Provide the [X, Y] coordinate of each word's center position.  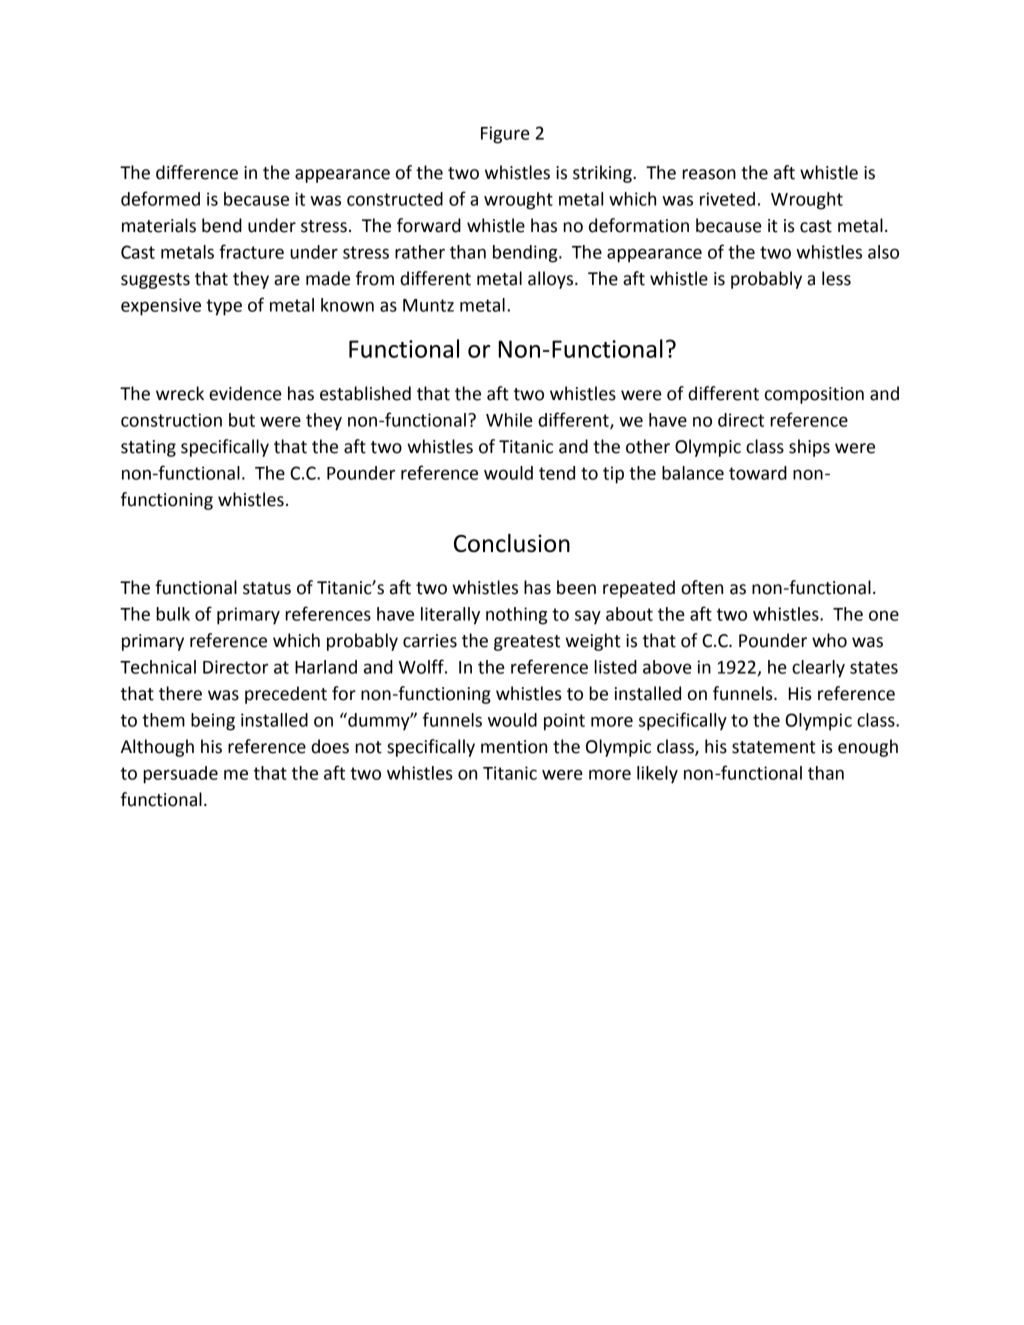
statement [774, 747]
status [267, 588]
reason [709, 174]
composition [814, 395]
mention [514, 747]
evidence [245, 393]
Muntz [428, 305]
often [702, 587]
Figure [505, 135]
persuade [181, 775]
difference [197, 172]
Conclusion [512, 543]
